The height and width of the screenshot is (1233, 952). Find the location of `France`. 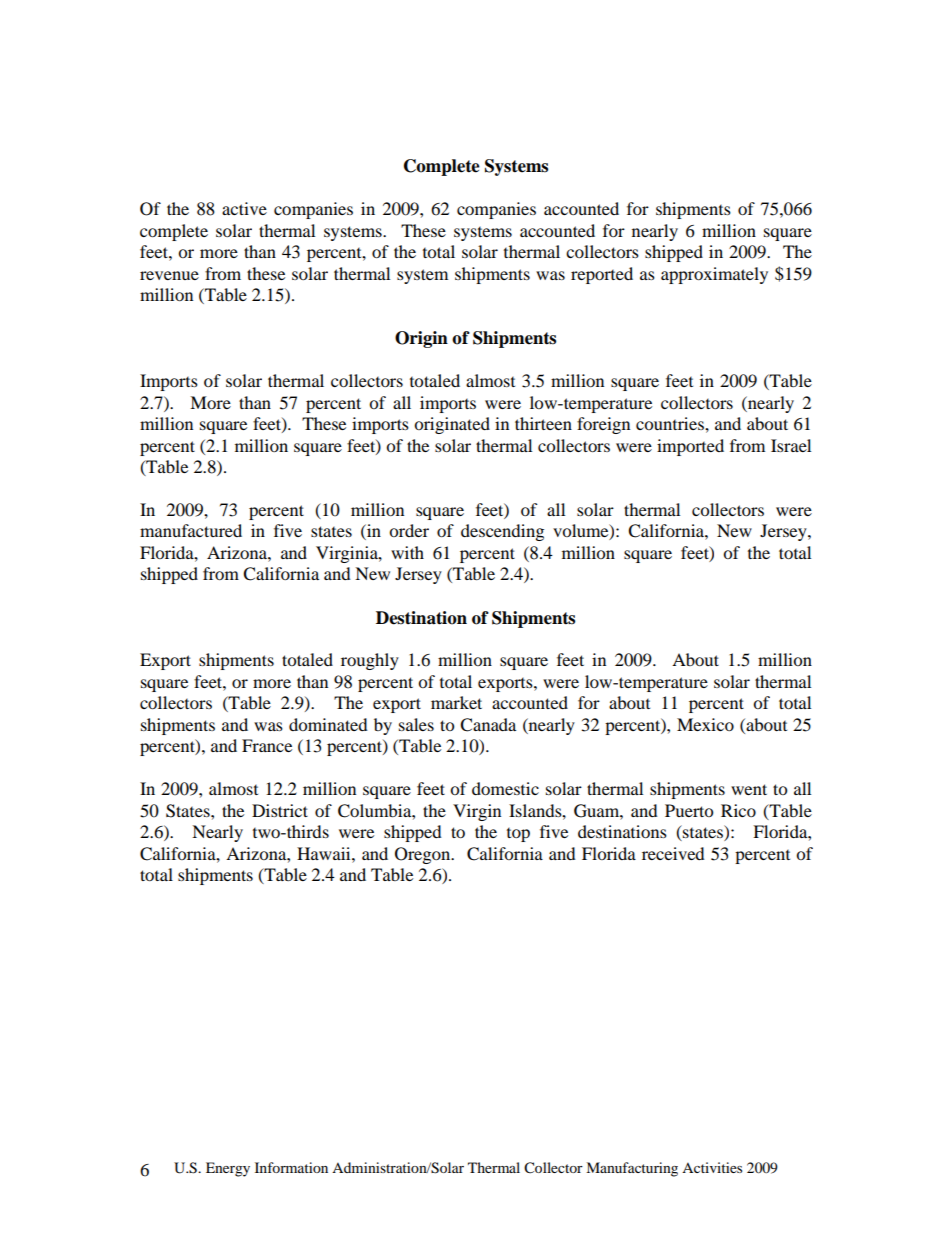

France is located at coordinates (267, 745).
